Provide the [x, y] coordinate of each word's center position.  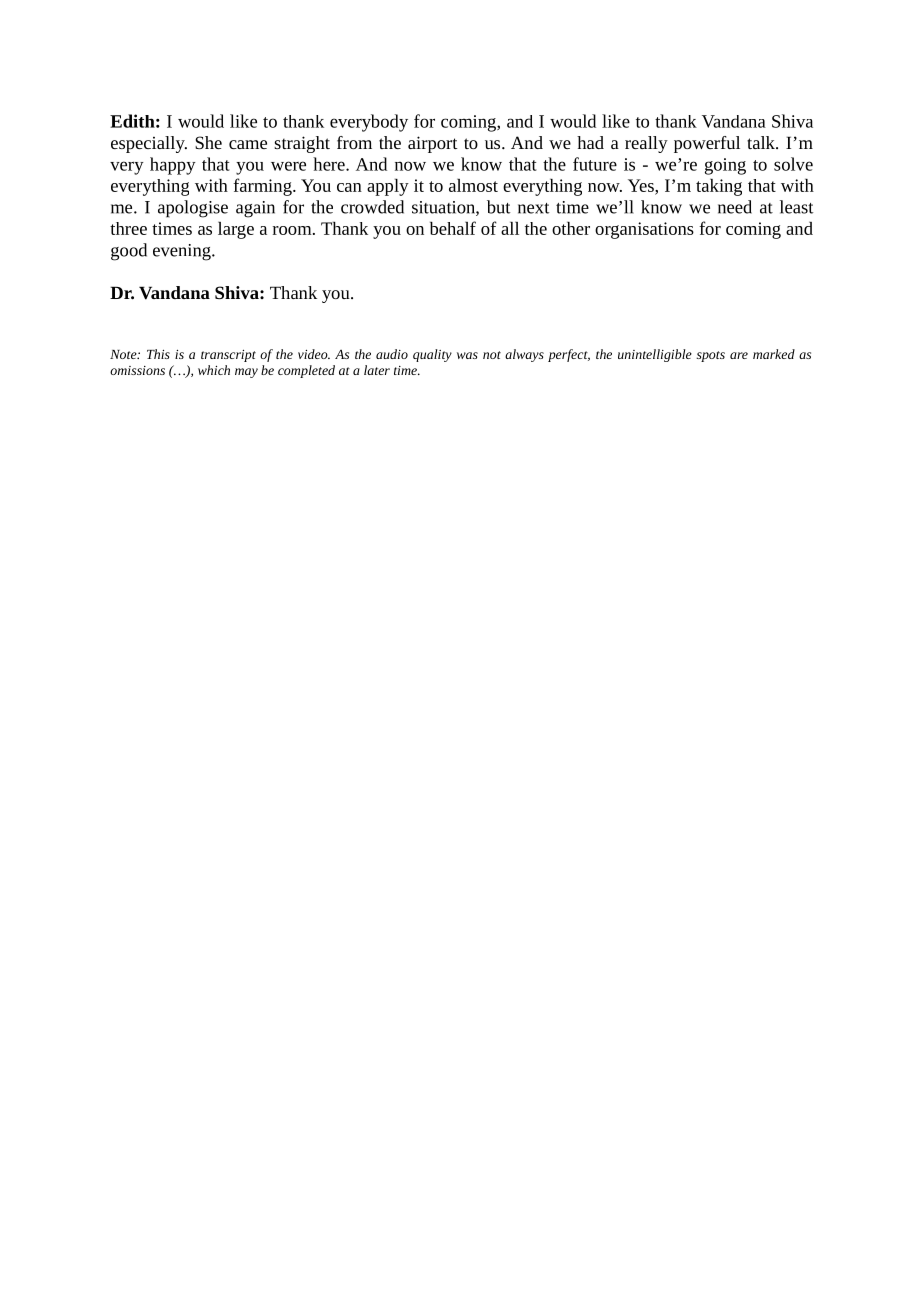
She [208, 142]
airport [433, 144]
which [214, 370]
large [236, 230]
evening [183, 252]
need [735, 207]
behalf [453, 228]
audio [392, 354]
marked [774, 354]
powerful [707, 144]
